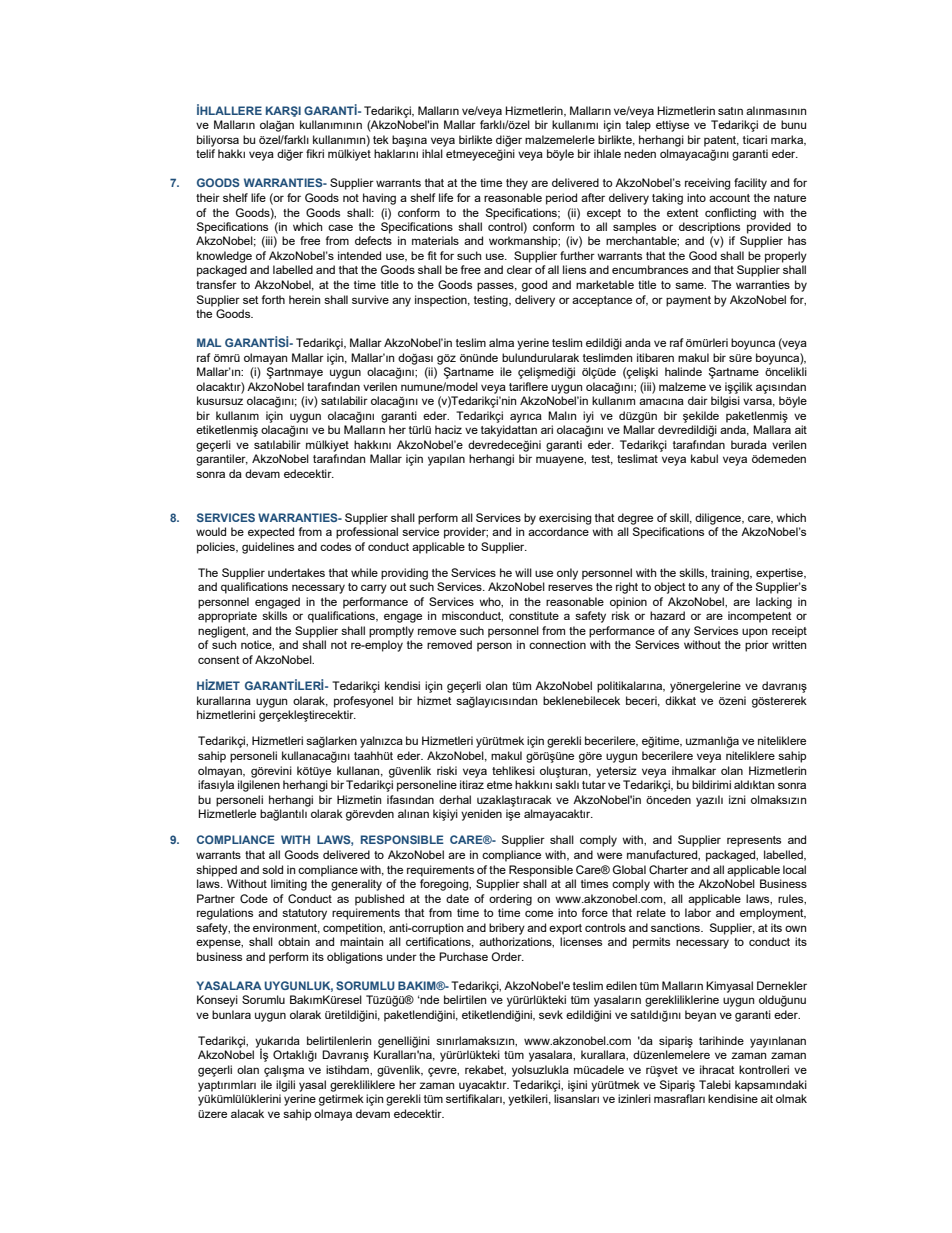  I want to click on receiving, so click(708, 184).
